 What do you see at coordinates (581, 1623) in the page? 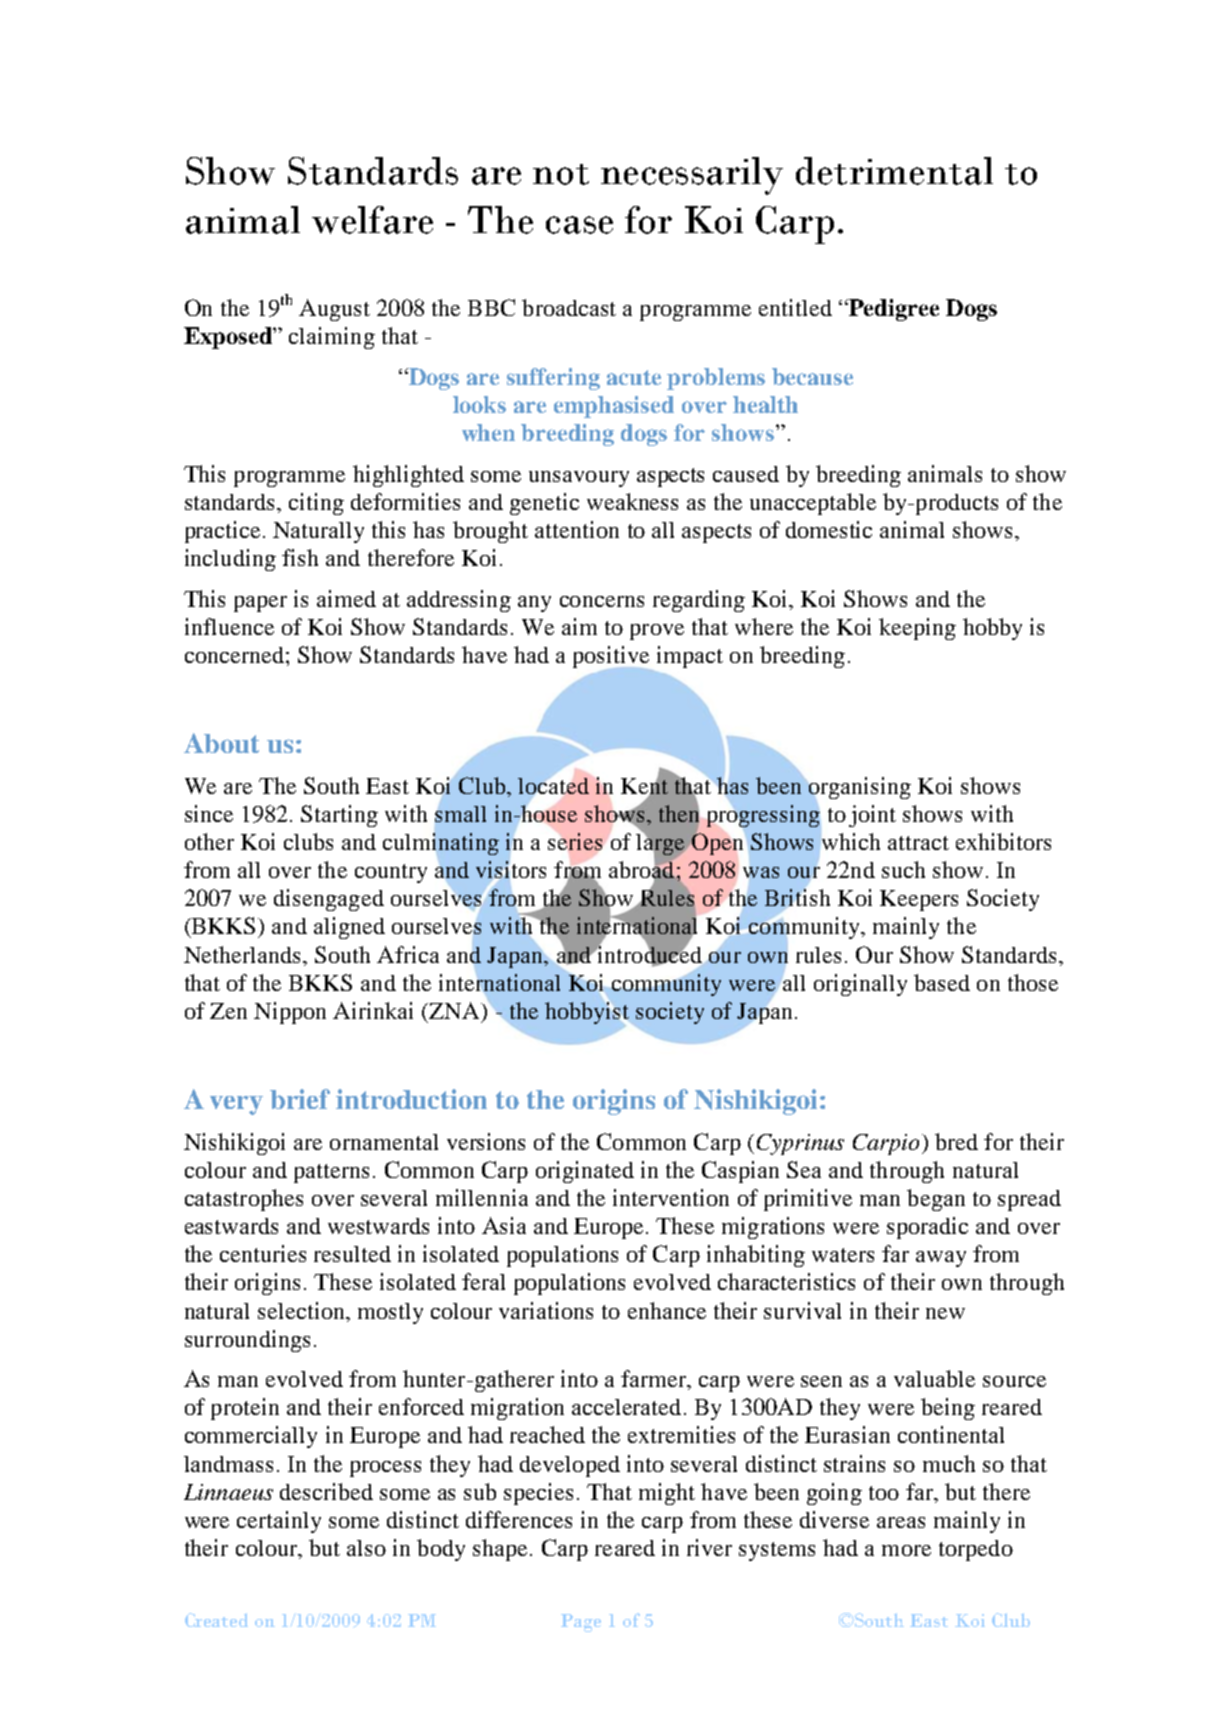
I see `Page` at bounding box center [581, 1623].
